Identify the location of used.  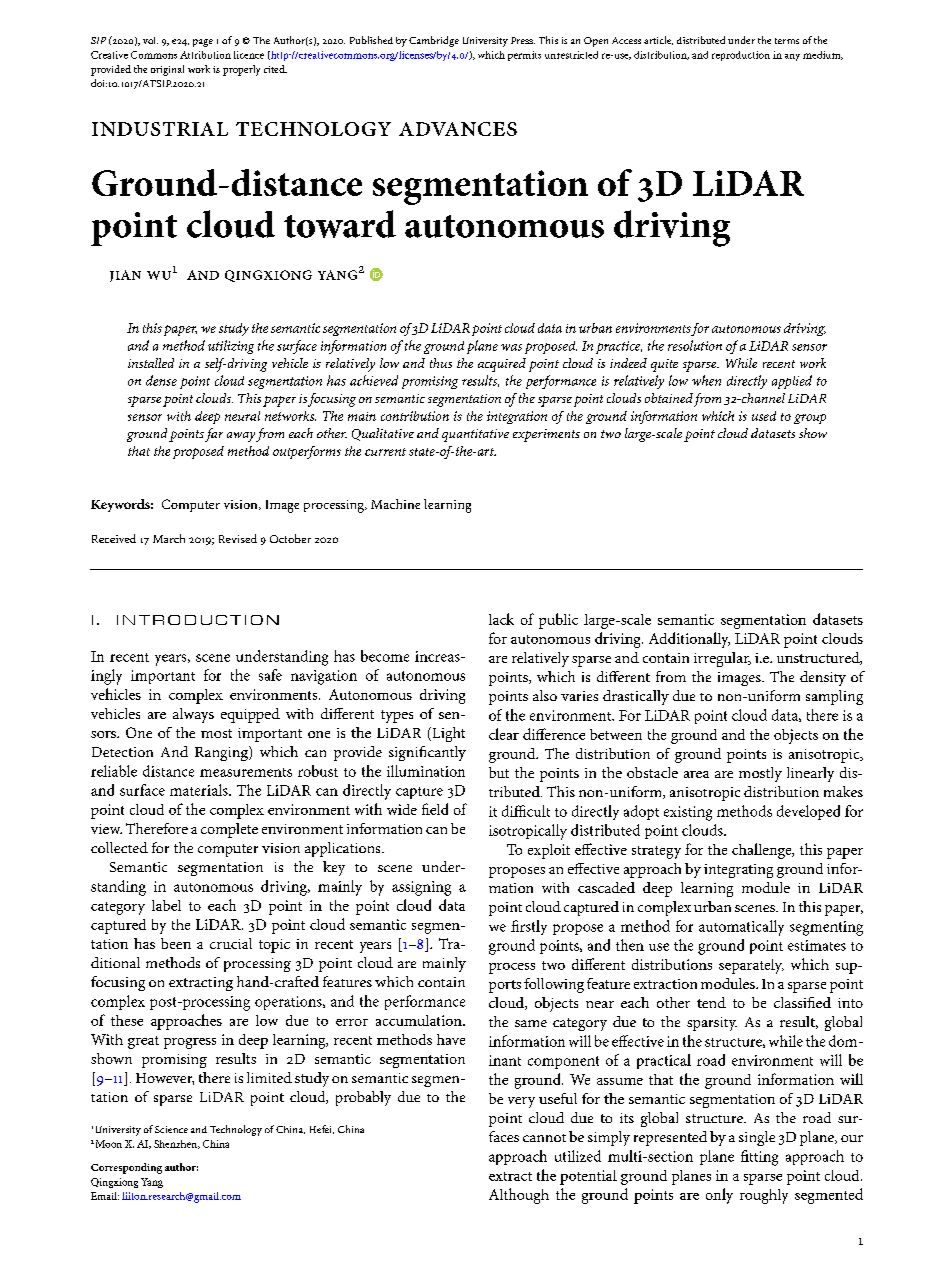
(764, 416).
